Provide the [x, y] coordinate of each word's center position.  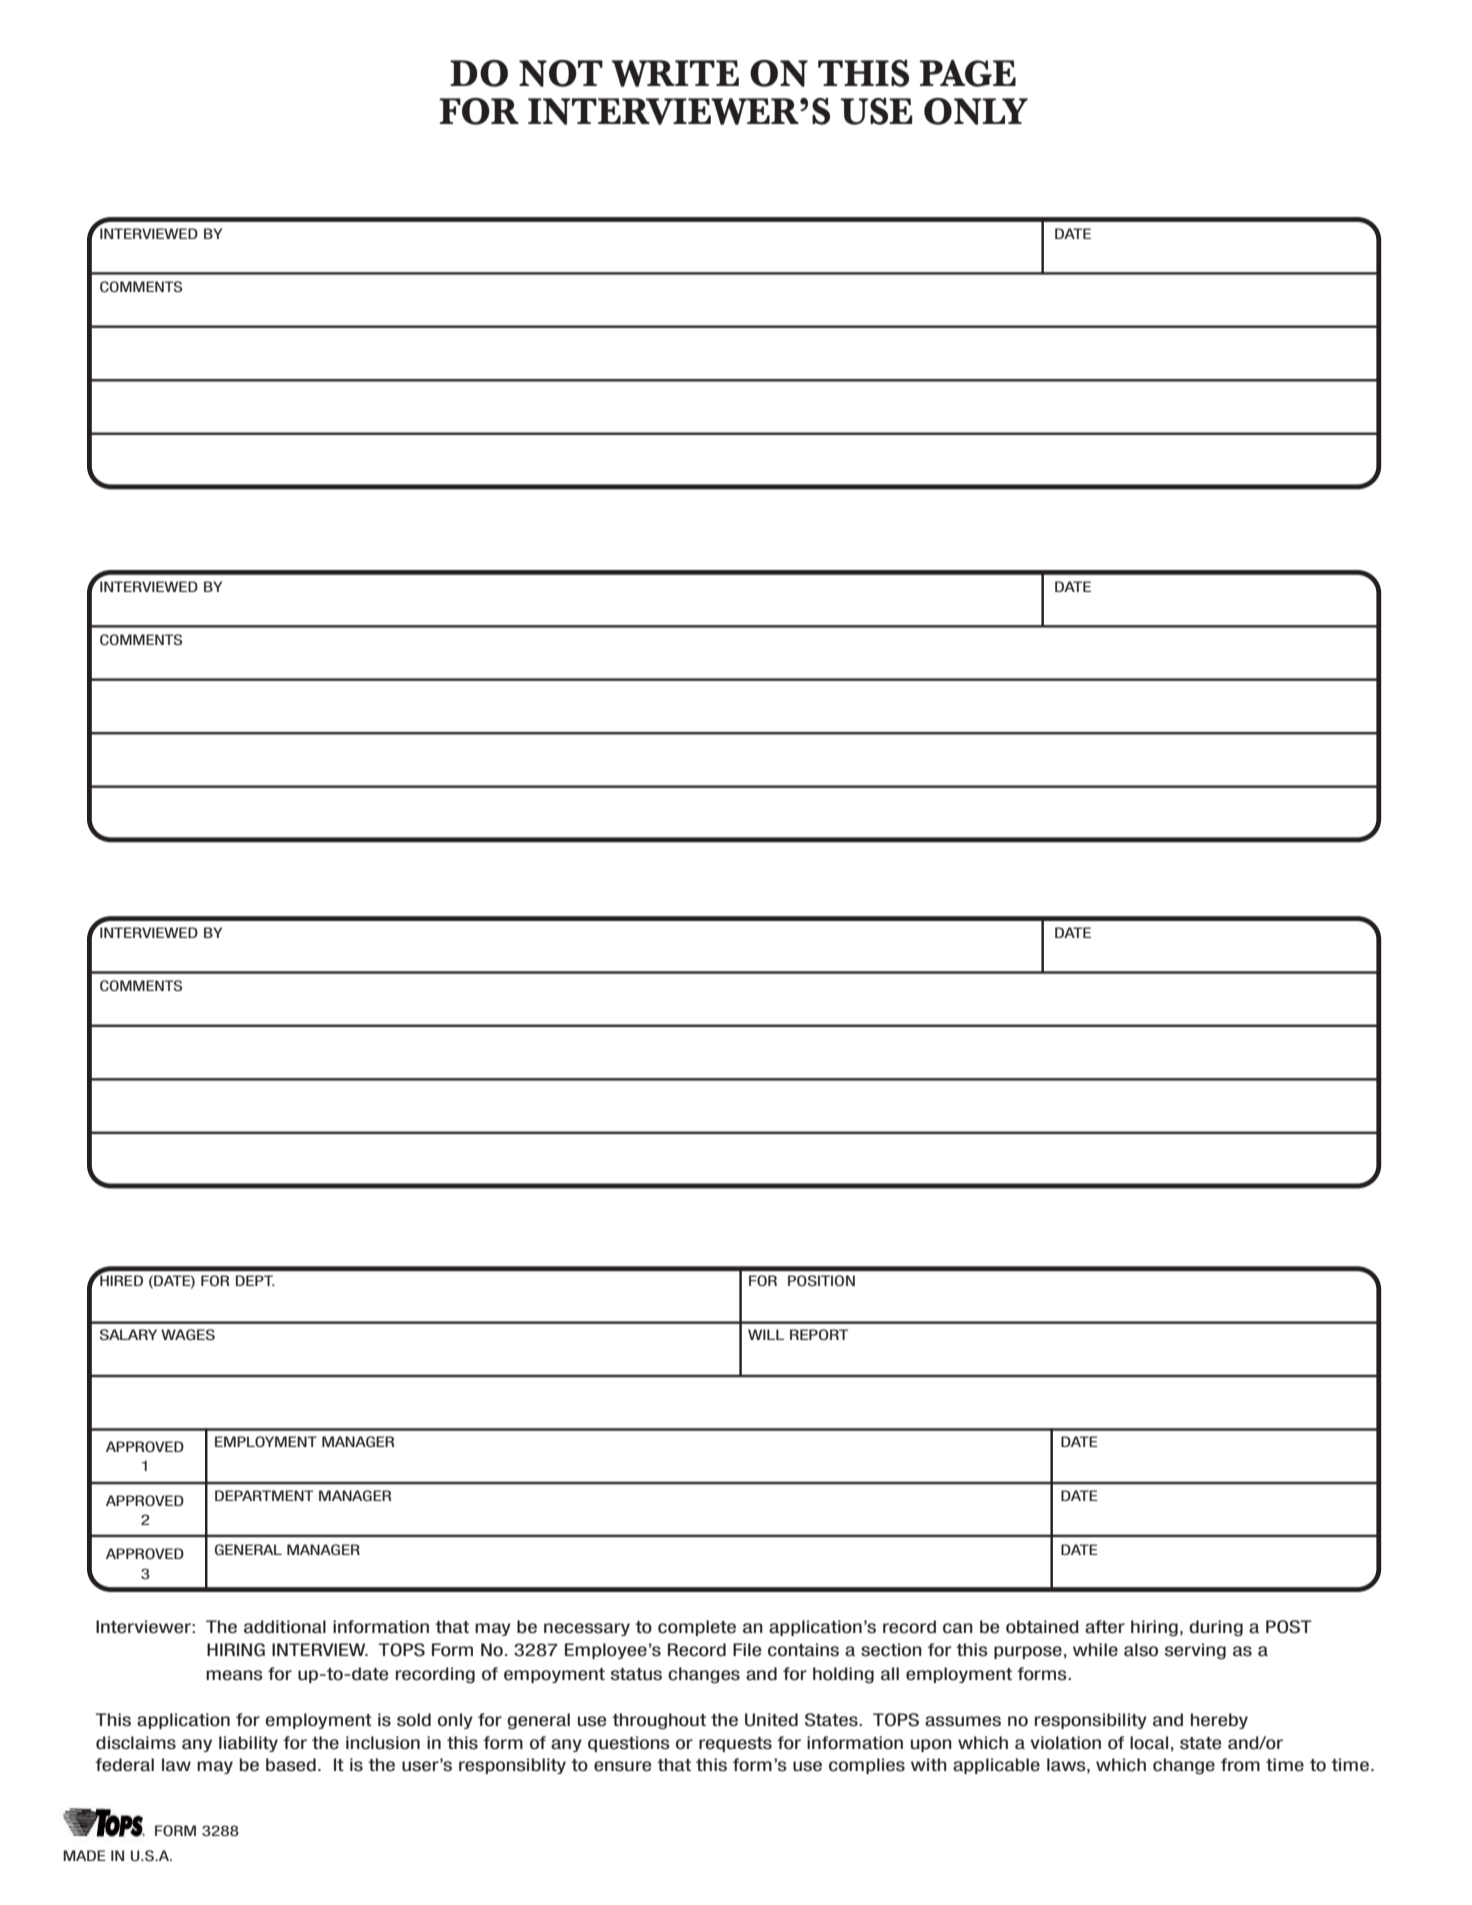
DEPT [255, 1280]
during [1216, 1628]
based [291, 1765]
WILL [766, 1334]
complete [697, 1628]
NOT [561, 73]
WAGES [188, 1334]
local [1149, 1743]
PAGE [968, 73]
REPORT [819, 1334]
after [1105, 1627]
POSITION [821, 1280]
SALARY [128, 1334]
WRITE [675, 73]
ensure [622, 1766]
